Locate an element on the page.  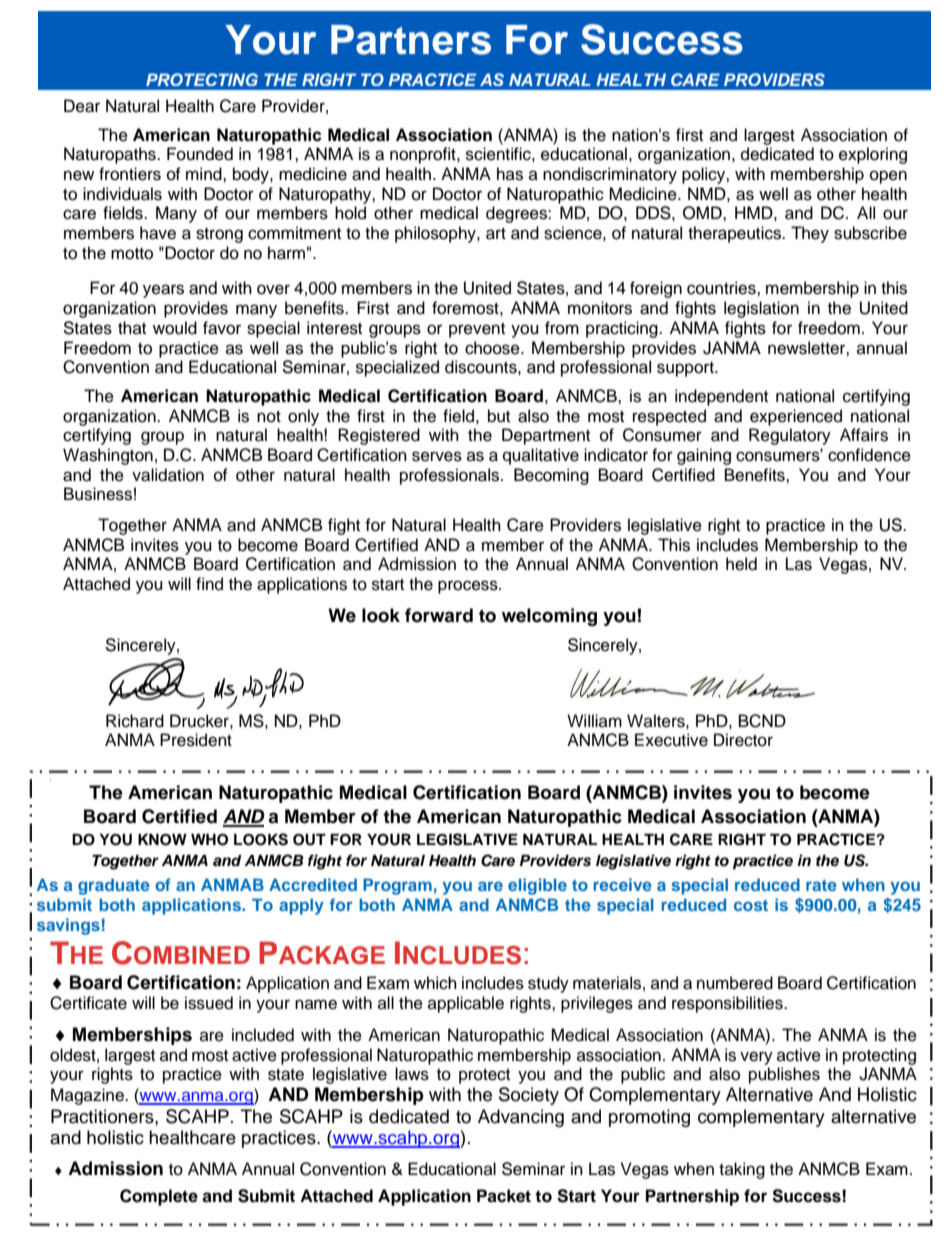
Regulatory is located at coordinates (790, 436).
